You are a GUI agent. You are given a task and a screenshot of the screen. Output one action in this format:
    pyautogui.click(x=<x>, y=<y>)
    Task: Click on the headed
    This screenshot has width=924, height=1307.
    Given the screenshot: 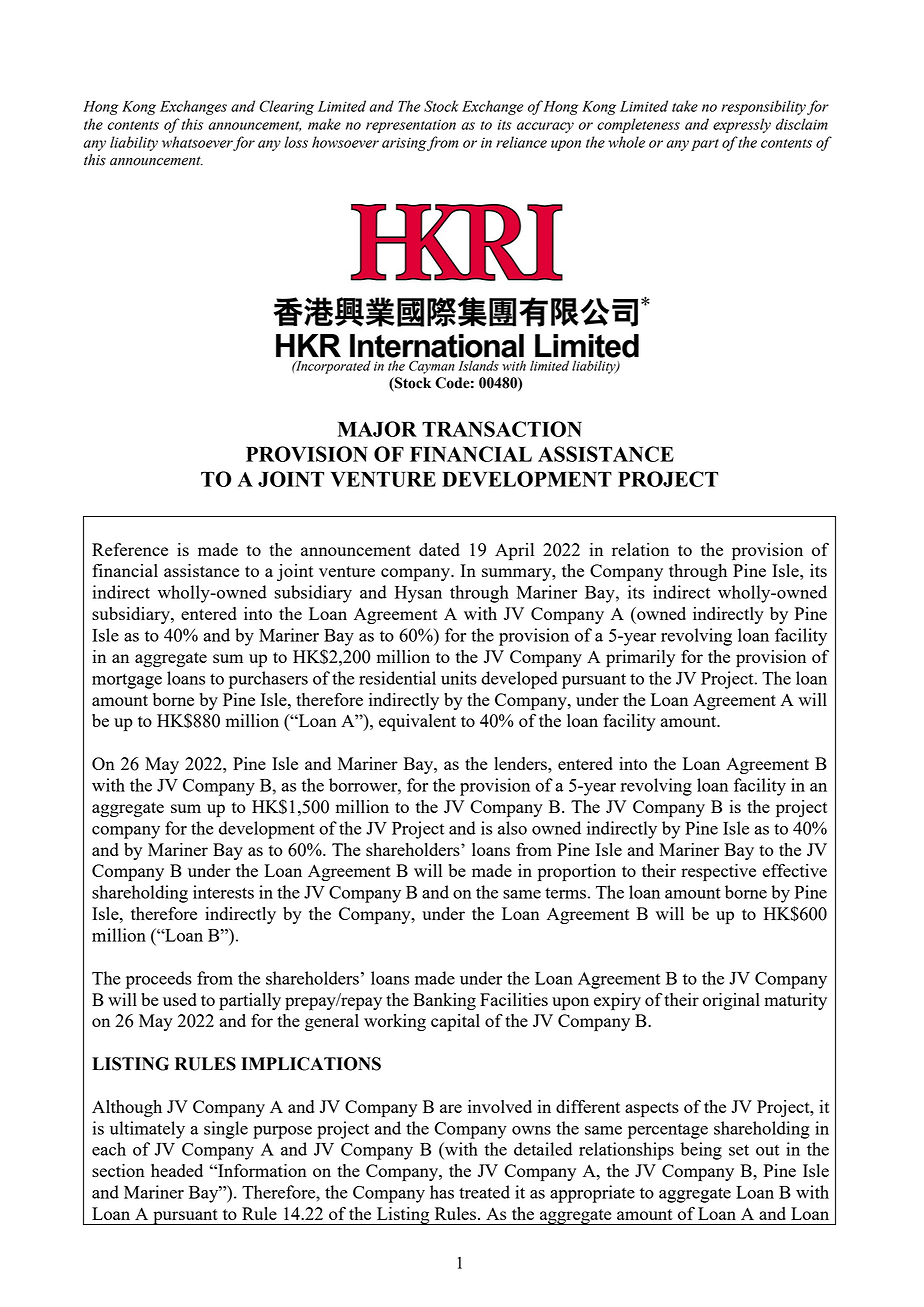 What is the action you would take?
    pyautogui.click(x=177, y=1170)
